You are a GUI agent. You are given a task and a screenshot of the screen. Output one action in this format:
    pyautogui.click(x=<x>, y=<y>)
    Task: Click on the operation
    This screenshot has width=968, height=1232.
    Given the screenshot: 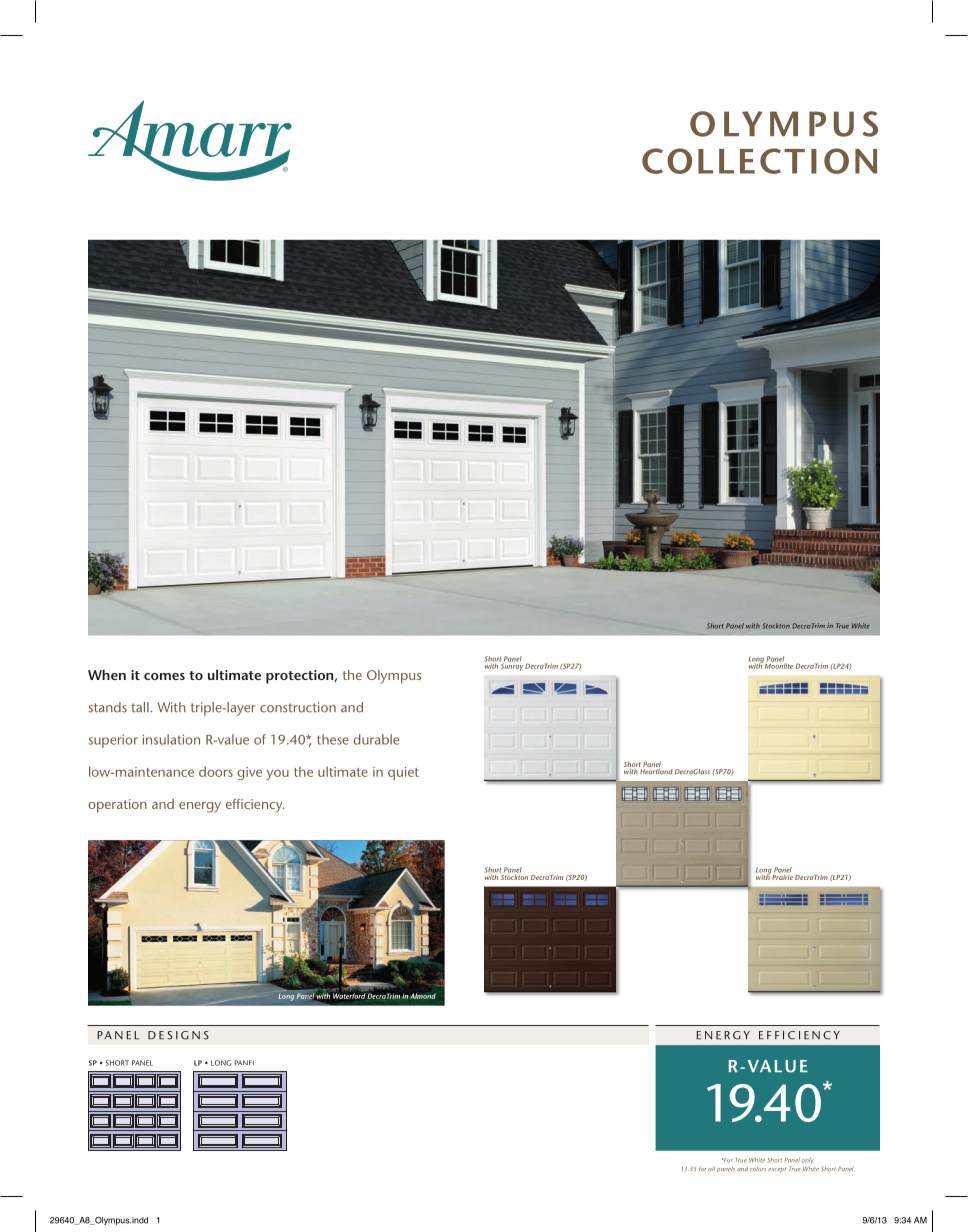 What is the action you would take?
    pyautogui.click(x=117, y=806)
